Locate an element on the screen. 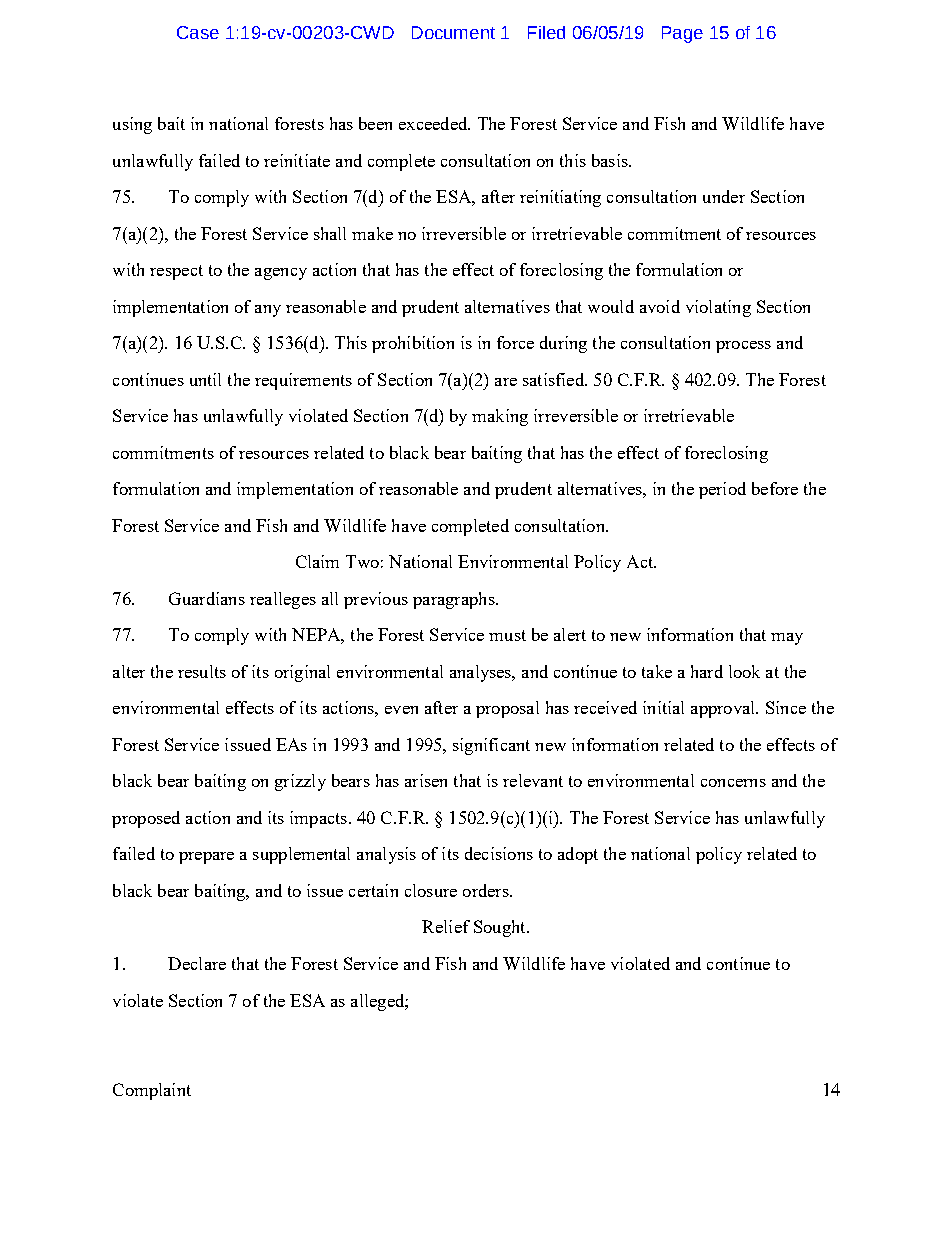  Guardians is located at coordinates (207, 598).
